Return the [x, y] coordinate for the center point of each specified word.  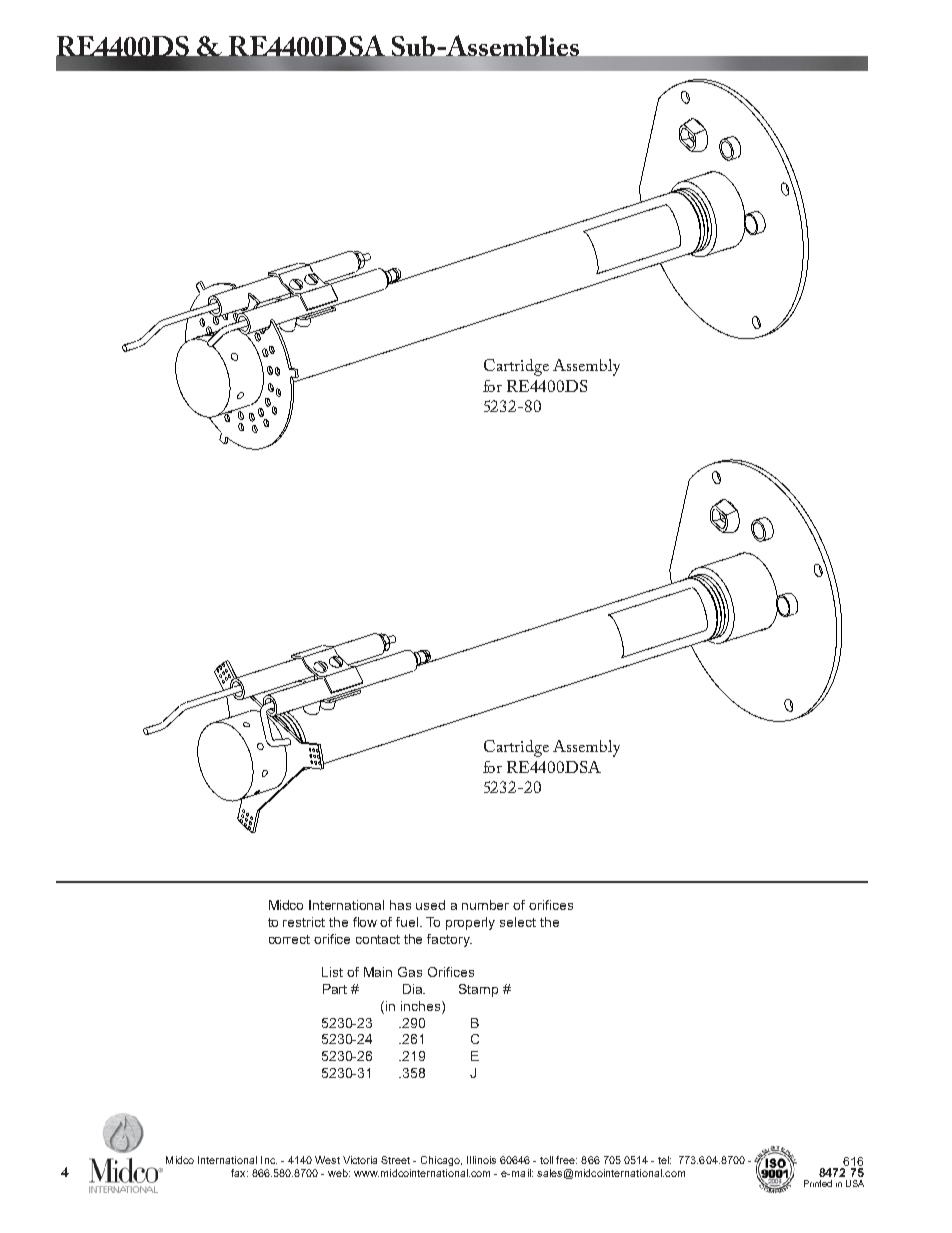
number [485, 905]
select [518, 922]
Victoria [360, 1160]
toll [546, 1160]
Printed [818, 1183]
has [400, 905]
